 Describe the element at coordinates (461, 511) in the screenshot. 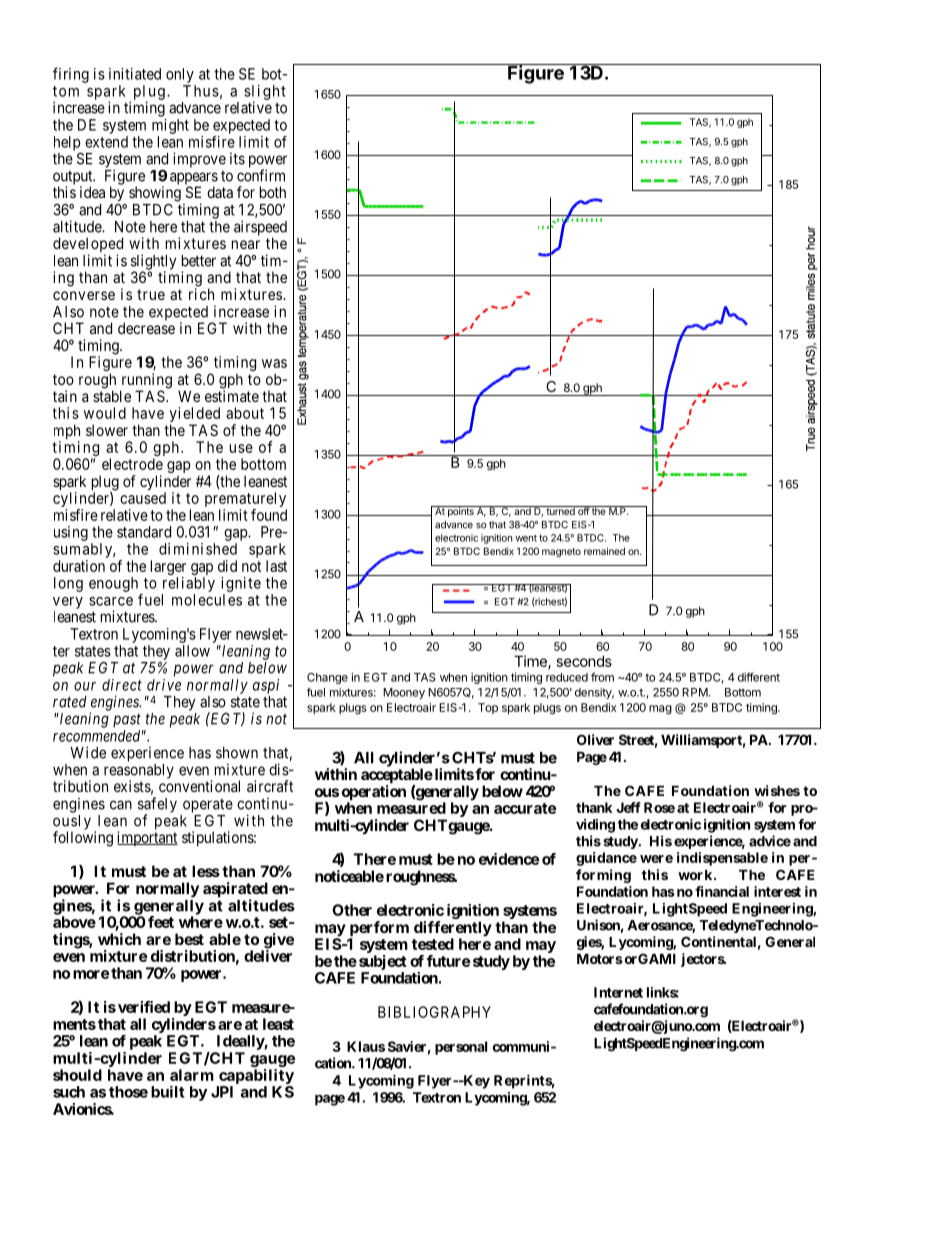

I see `points` at that location.
